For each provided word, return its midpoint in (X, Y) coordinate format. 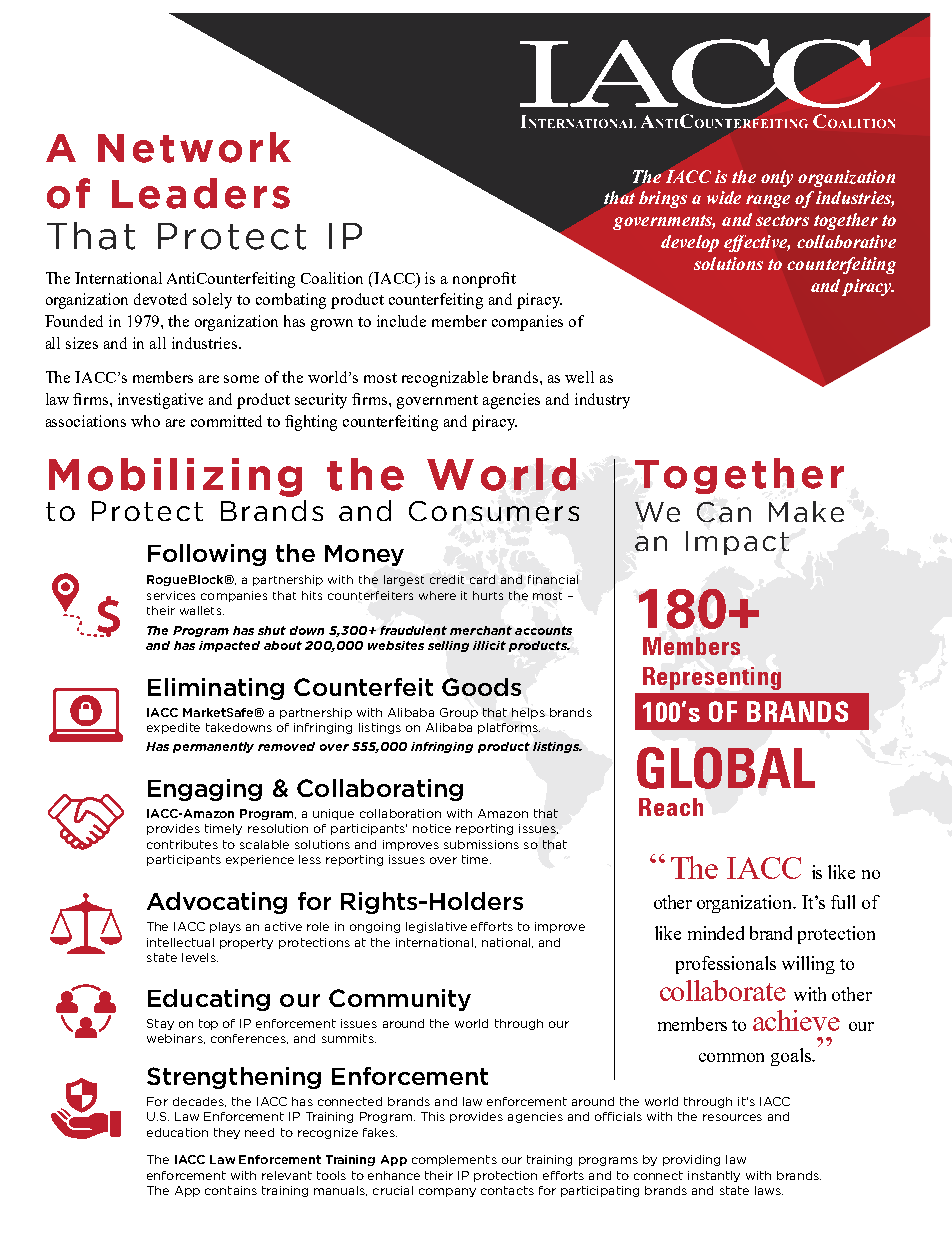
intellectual (180, 942)
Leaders (201, 193)
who (145, 421)
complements (454, 1160)
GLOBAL (726, 768)
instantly (714, 1176)
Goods (481, 687)
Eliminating (216, 689)
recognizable (445, 379)
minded (716, 933)
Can (724, 512)
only (777, 178)
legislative (436, 927)
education (177, 1132)
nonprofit (484, 280)
